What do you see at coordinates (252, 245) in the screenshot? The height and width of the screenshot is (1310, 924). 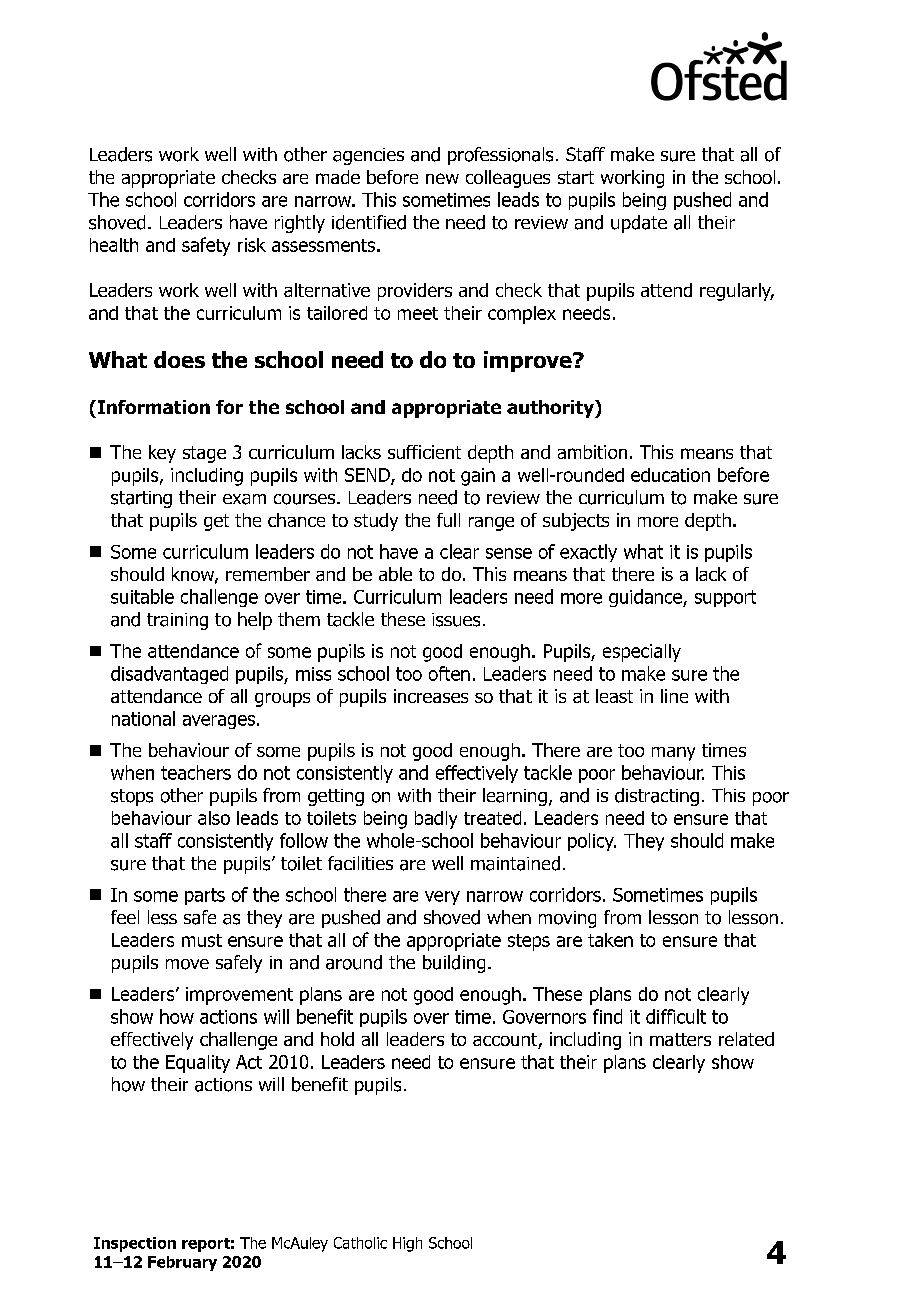 I see `risk` at bounding box center [252, 245].
